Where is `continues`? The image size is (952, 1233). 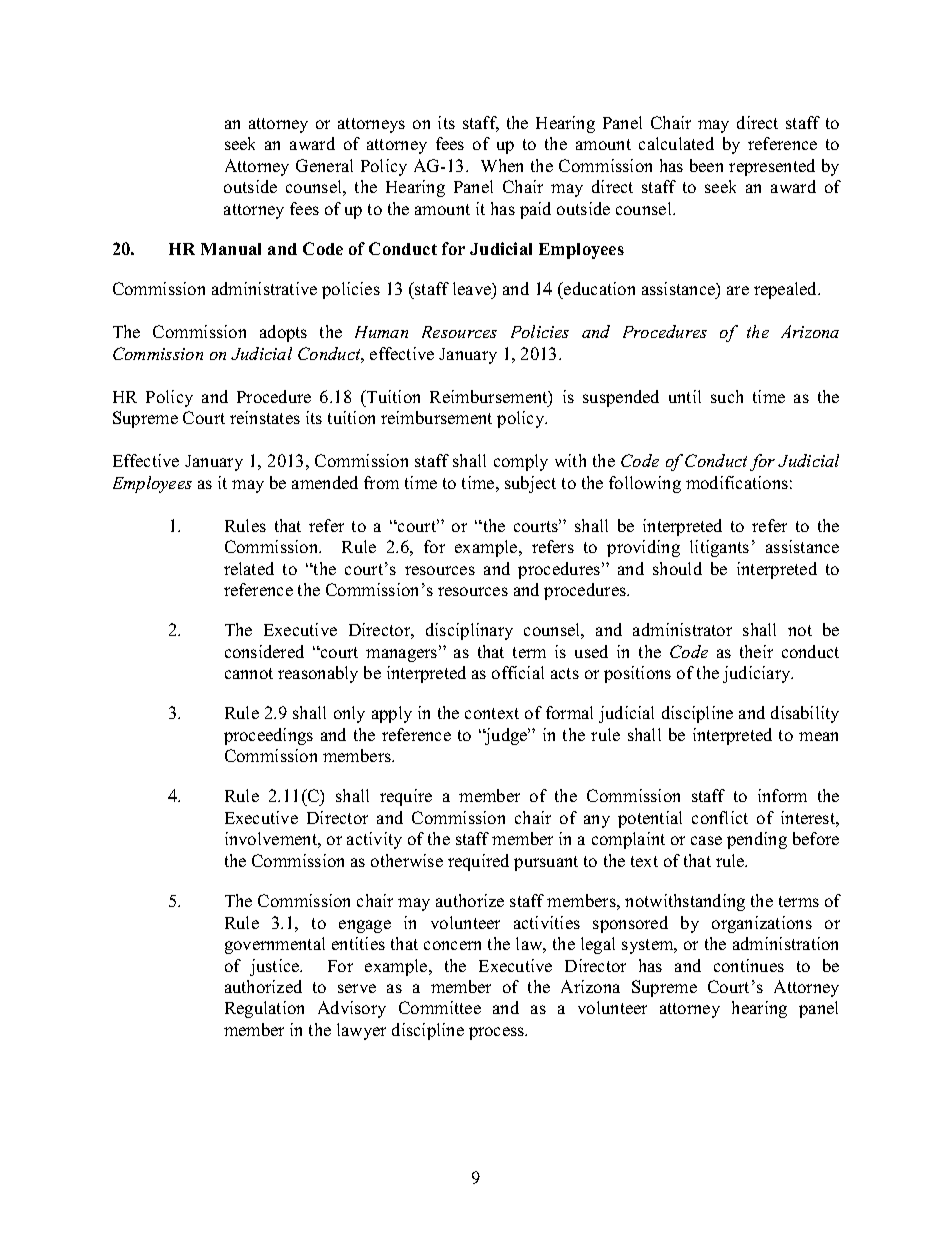
continues is located at coordinates (749, 965).
